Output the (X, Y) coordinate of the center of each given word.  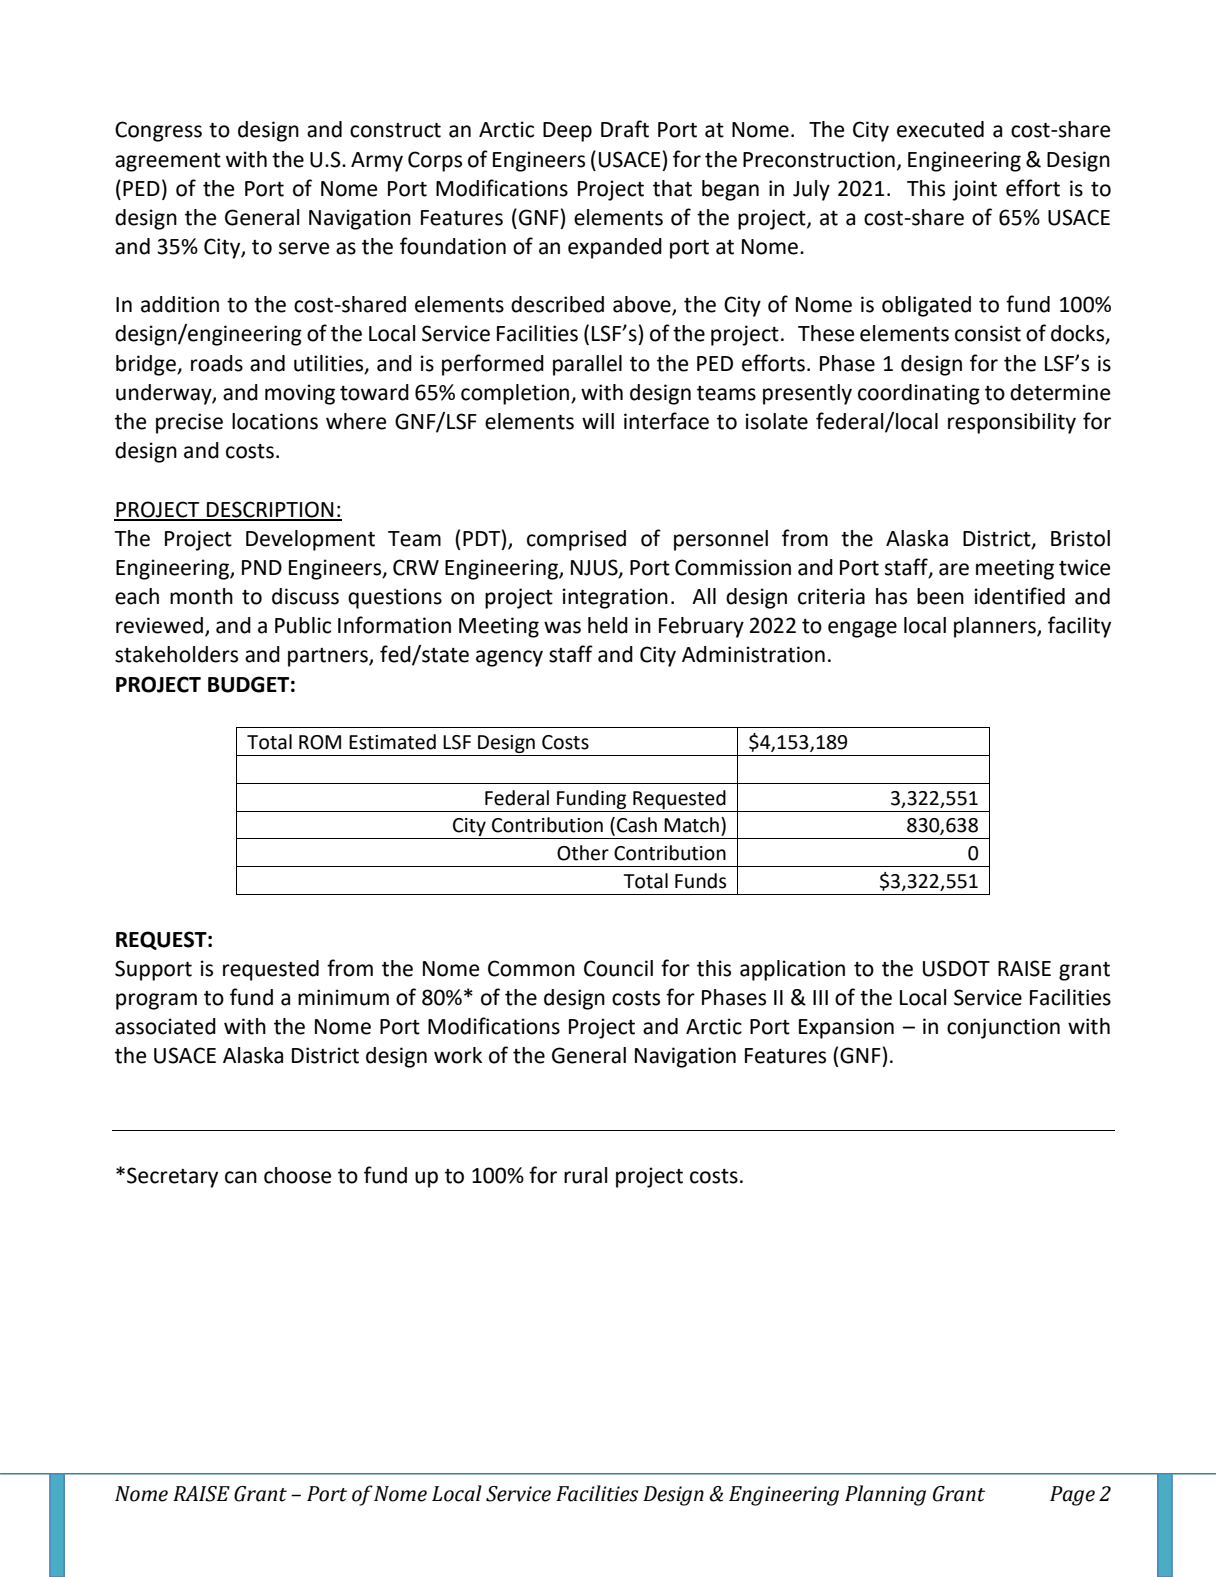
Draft (625, 129)
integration (615, 598)
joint (974, 190)
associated (165, 1026)
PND (262, 567)
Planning (885, 1495)
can (241, 1177)
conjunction (1003, 1028)
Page (1072, 1496)
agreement (168, 162)
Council (618, 968)
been (940, 596)
